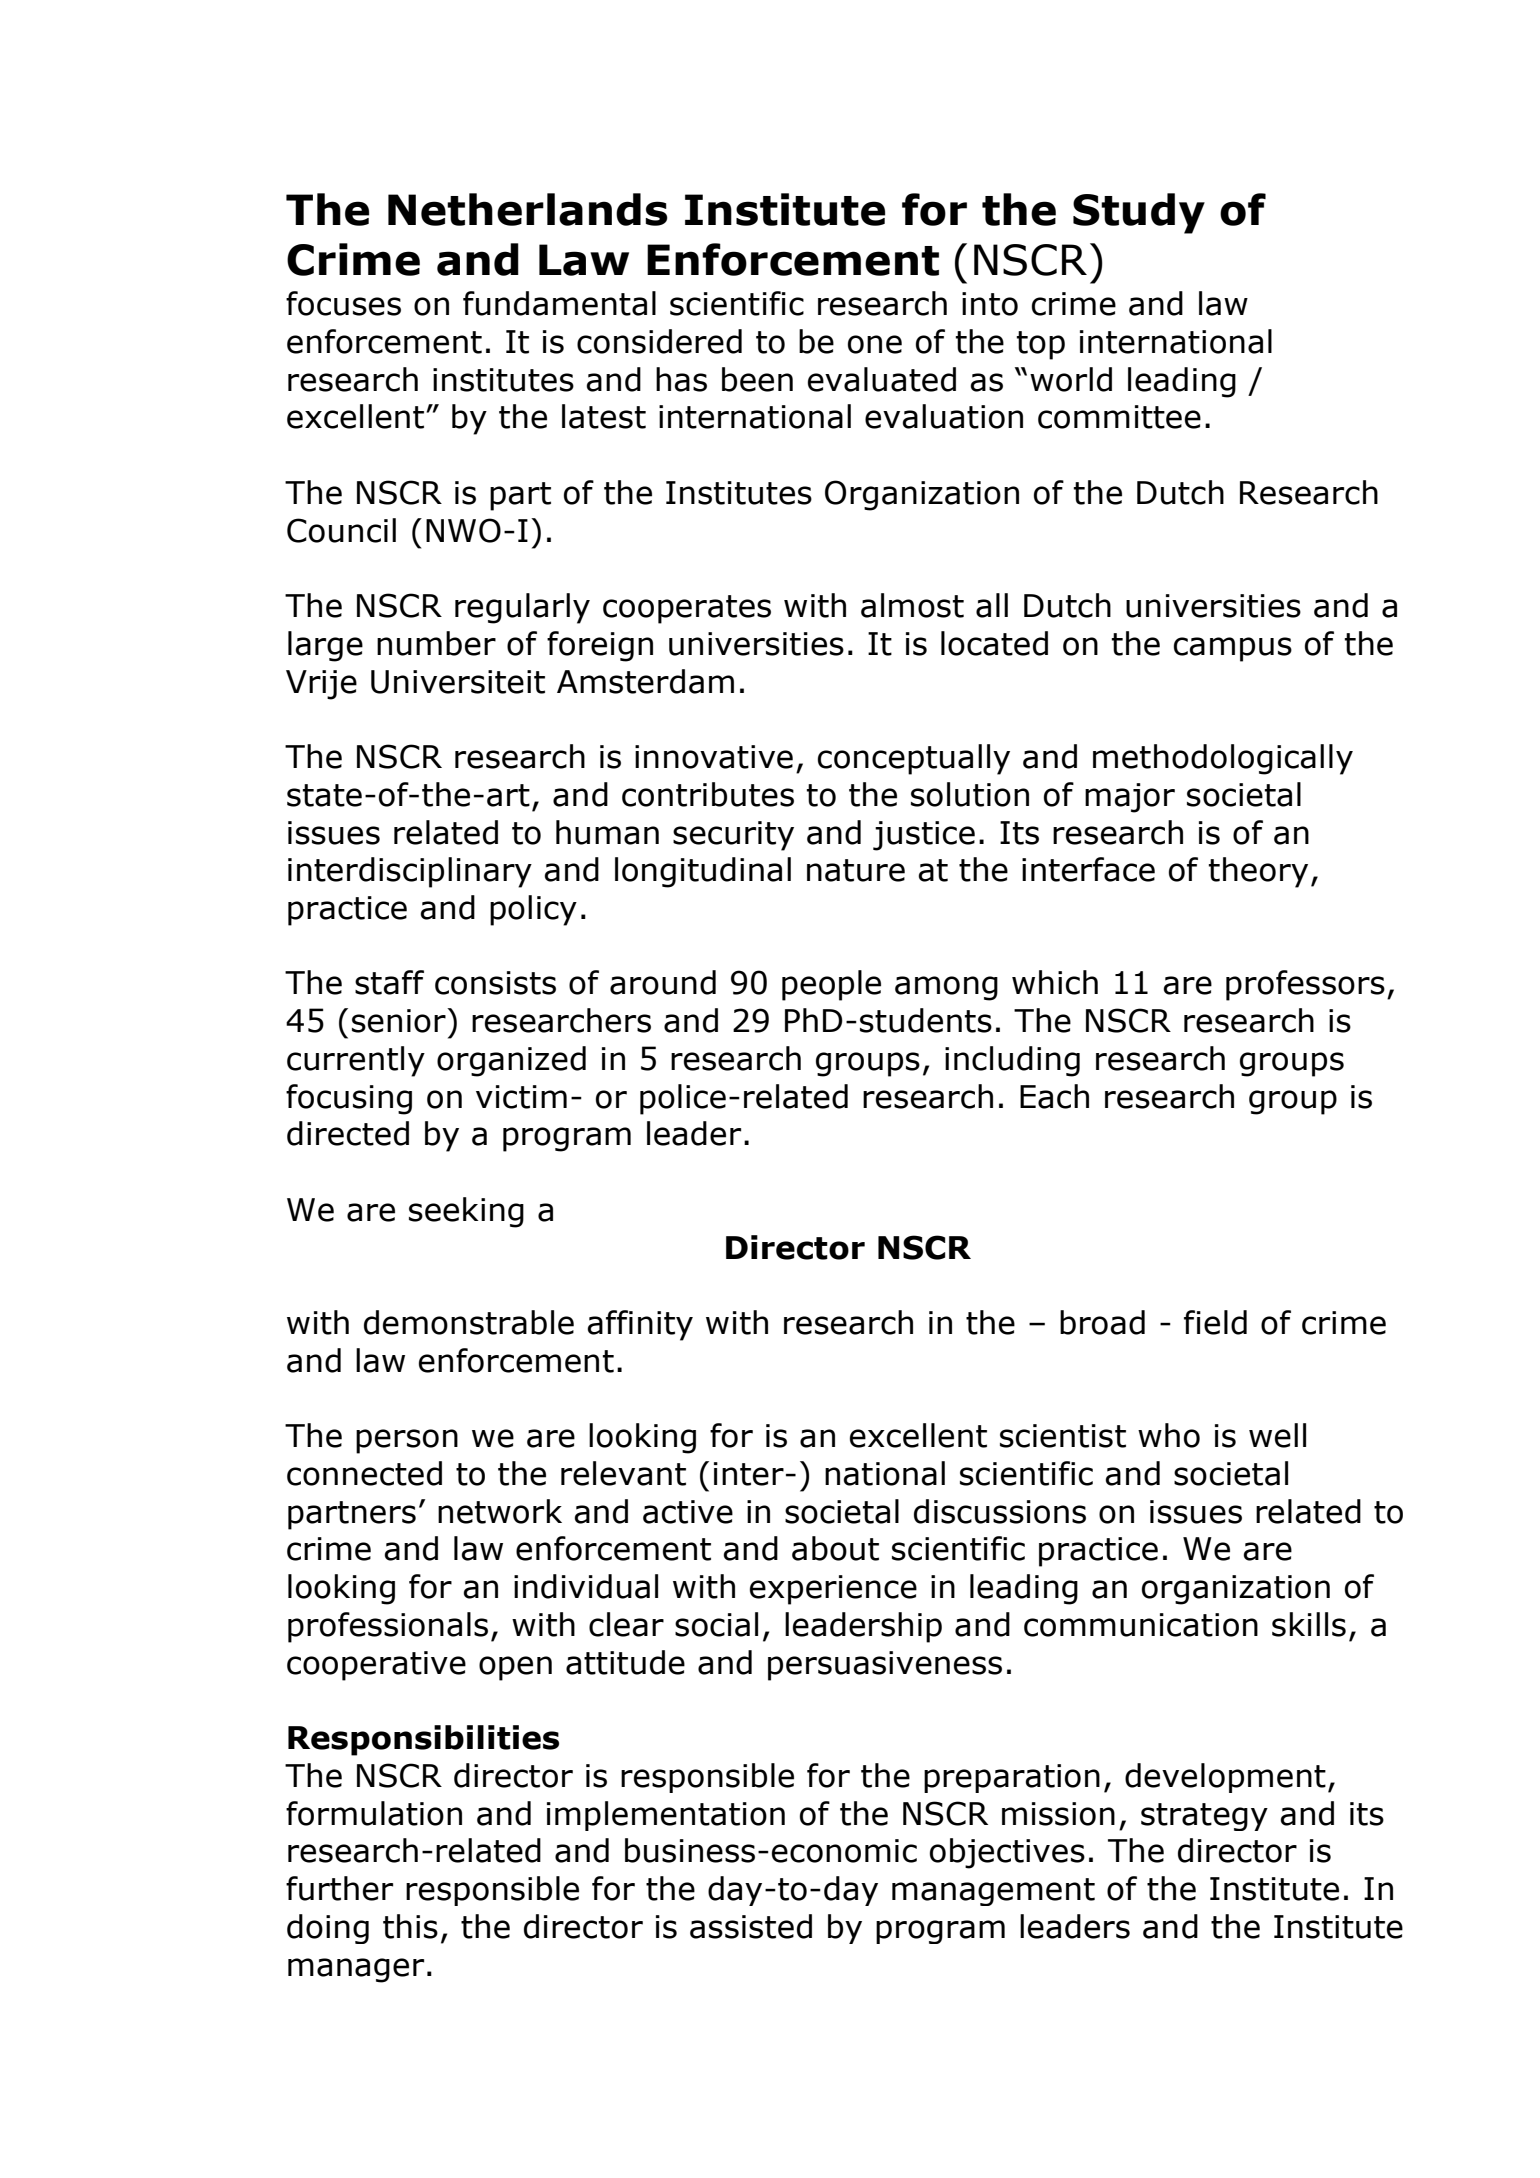 The width and height of the screenshot is (1540, 2178). I want to click on people, so click(831, 985).
